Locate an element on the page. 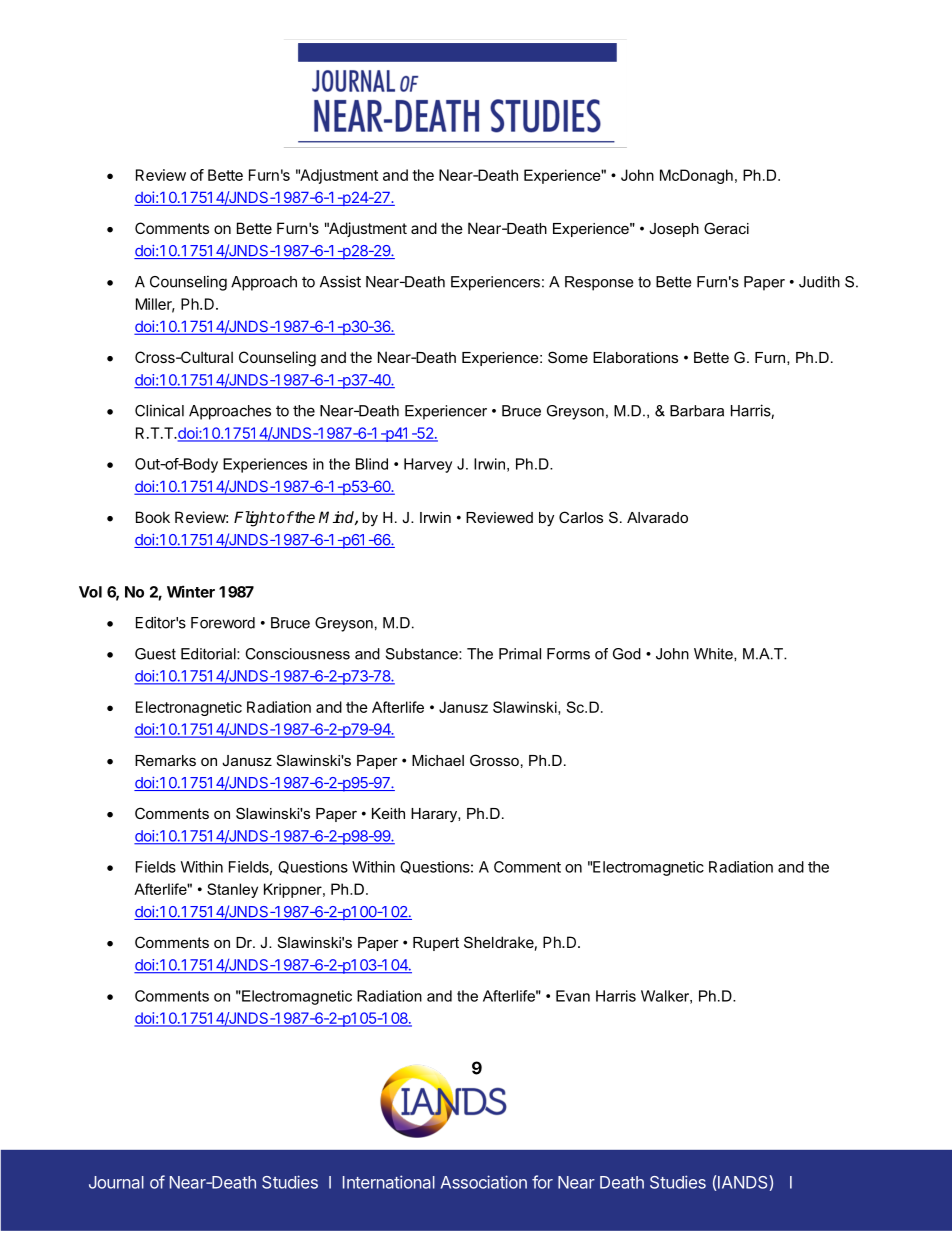 The image size is (952, 1233). Response is located at coordinates (599, 283).
